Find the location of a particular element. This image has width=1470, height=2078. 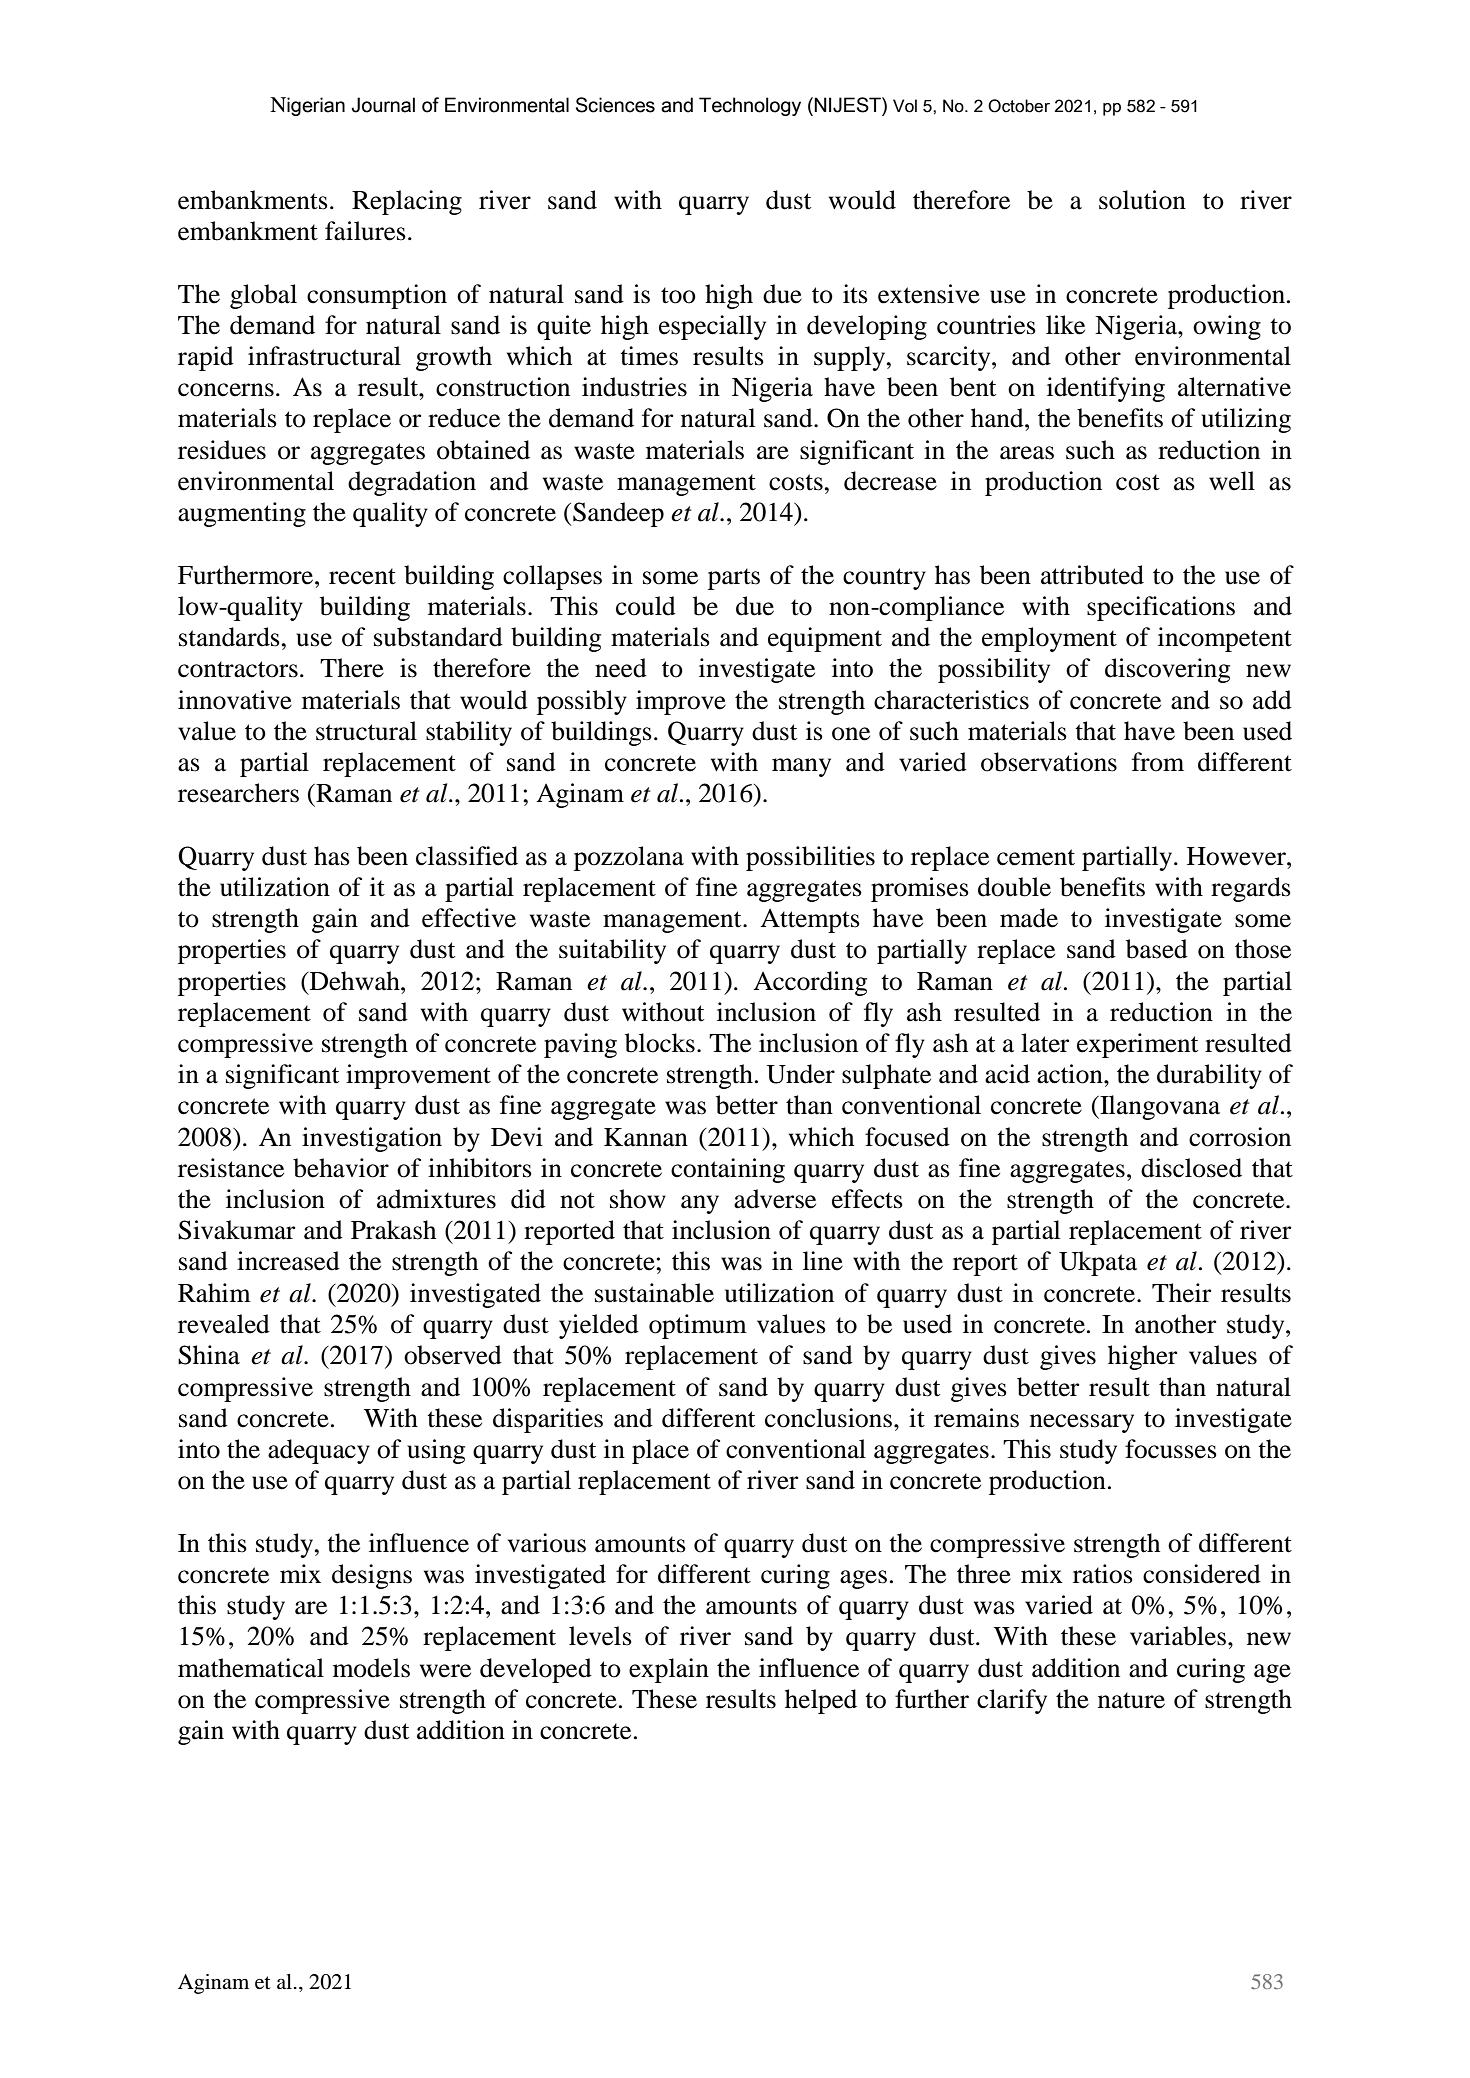

optimum is located at coordinates (698, 1326).
